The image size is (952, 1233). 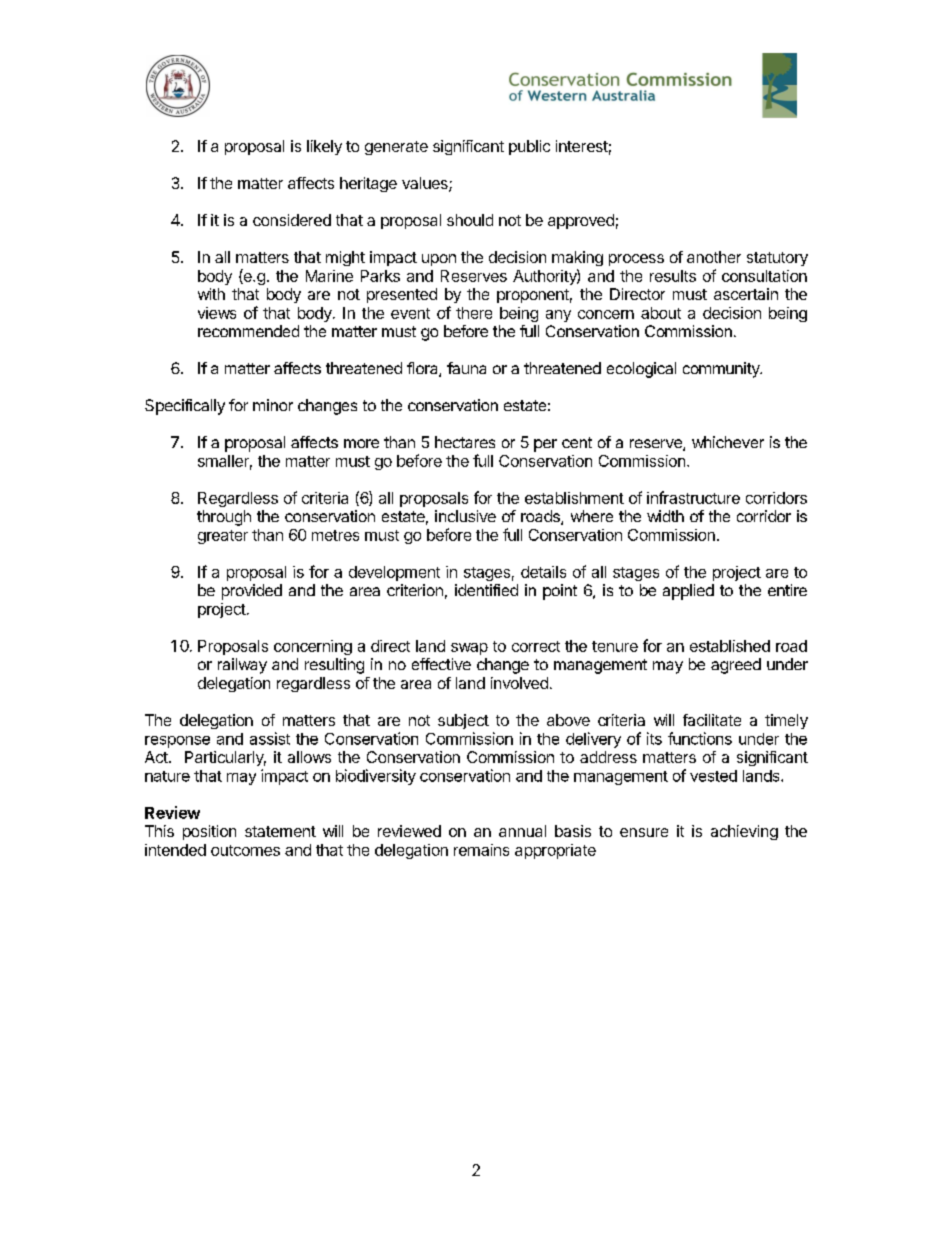 I want to click on likely, so click(x=324, y=147).
